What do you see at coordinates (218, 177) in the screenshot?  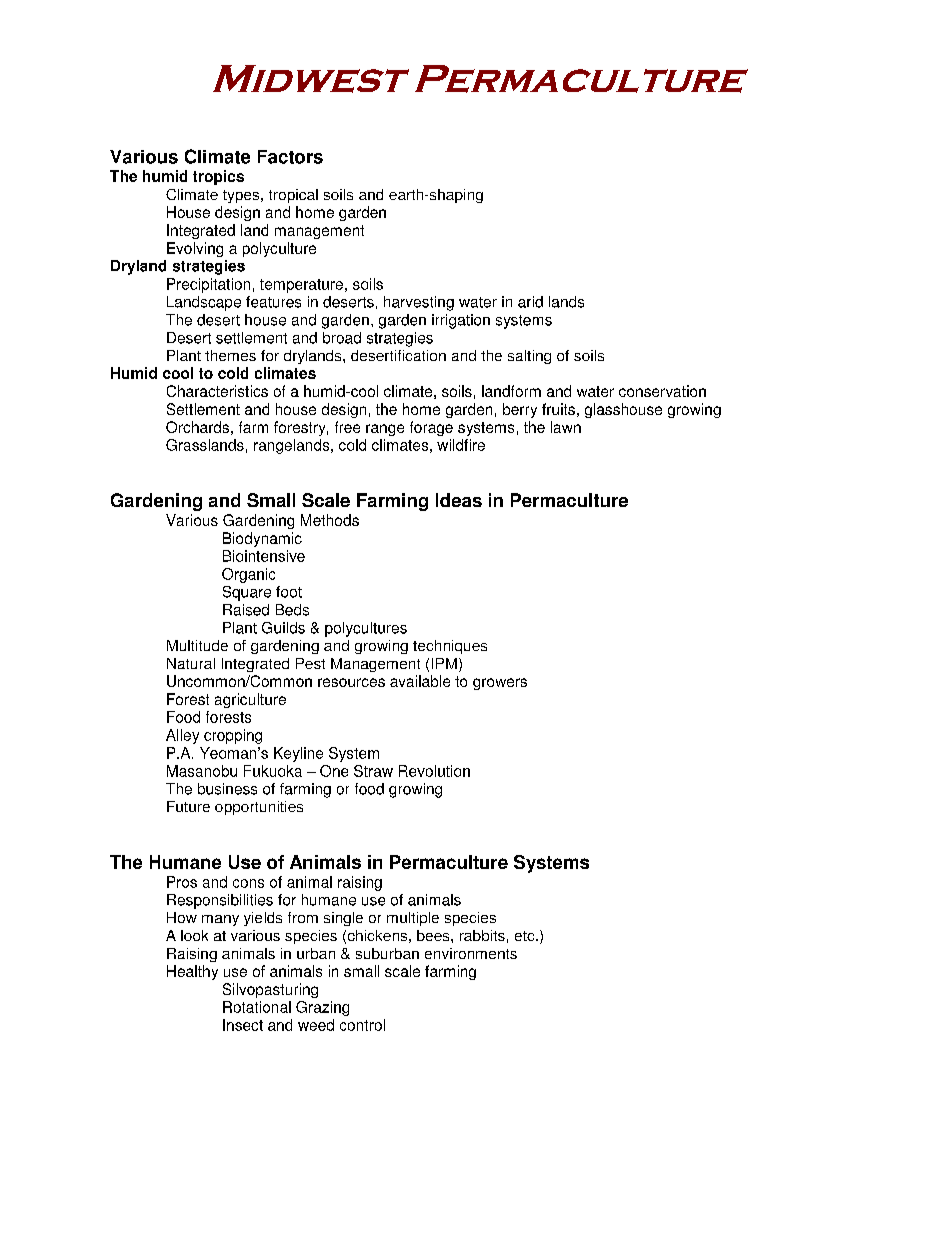 I see `tropics` at bounding box center [218, 177].
